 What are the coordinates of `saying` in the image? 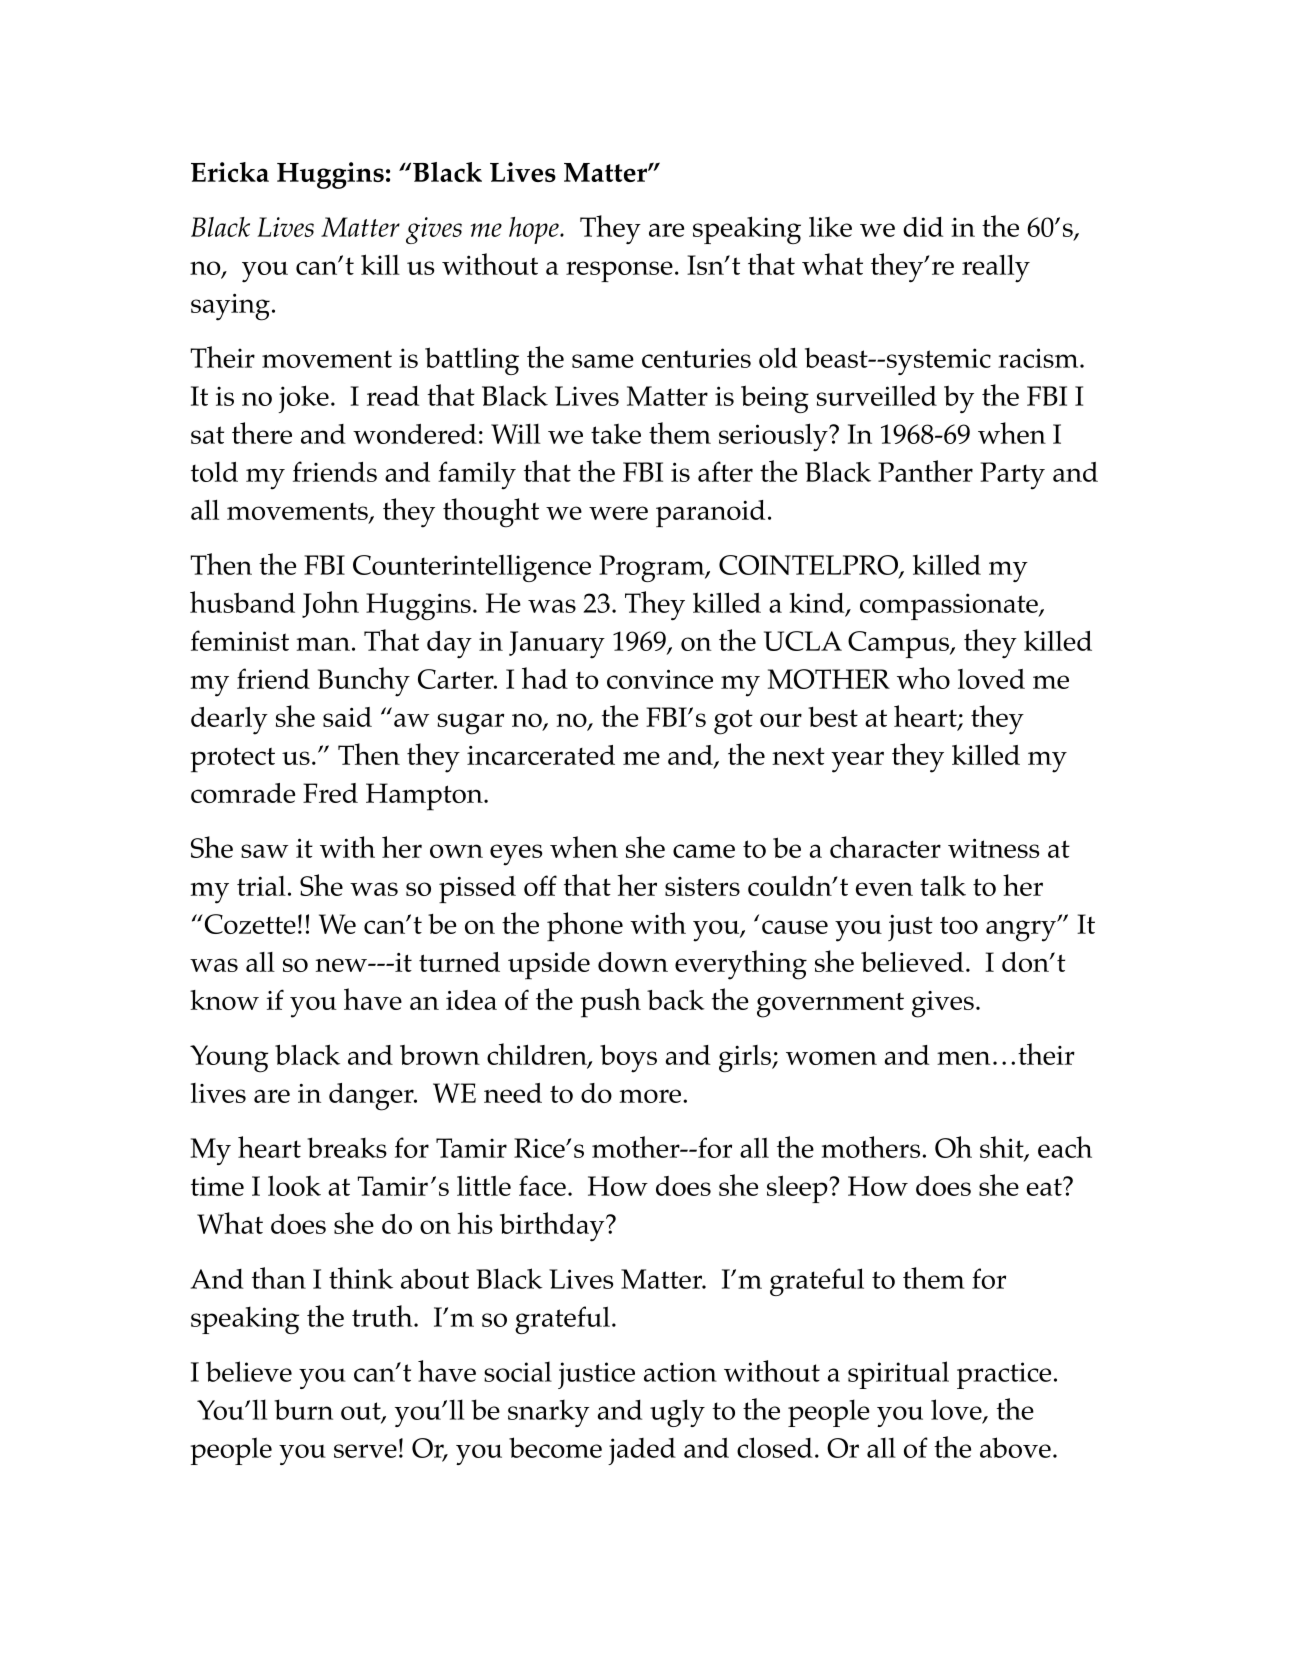 It's located at (230, 307).
